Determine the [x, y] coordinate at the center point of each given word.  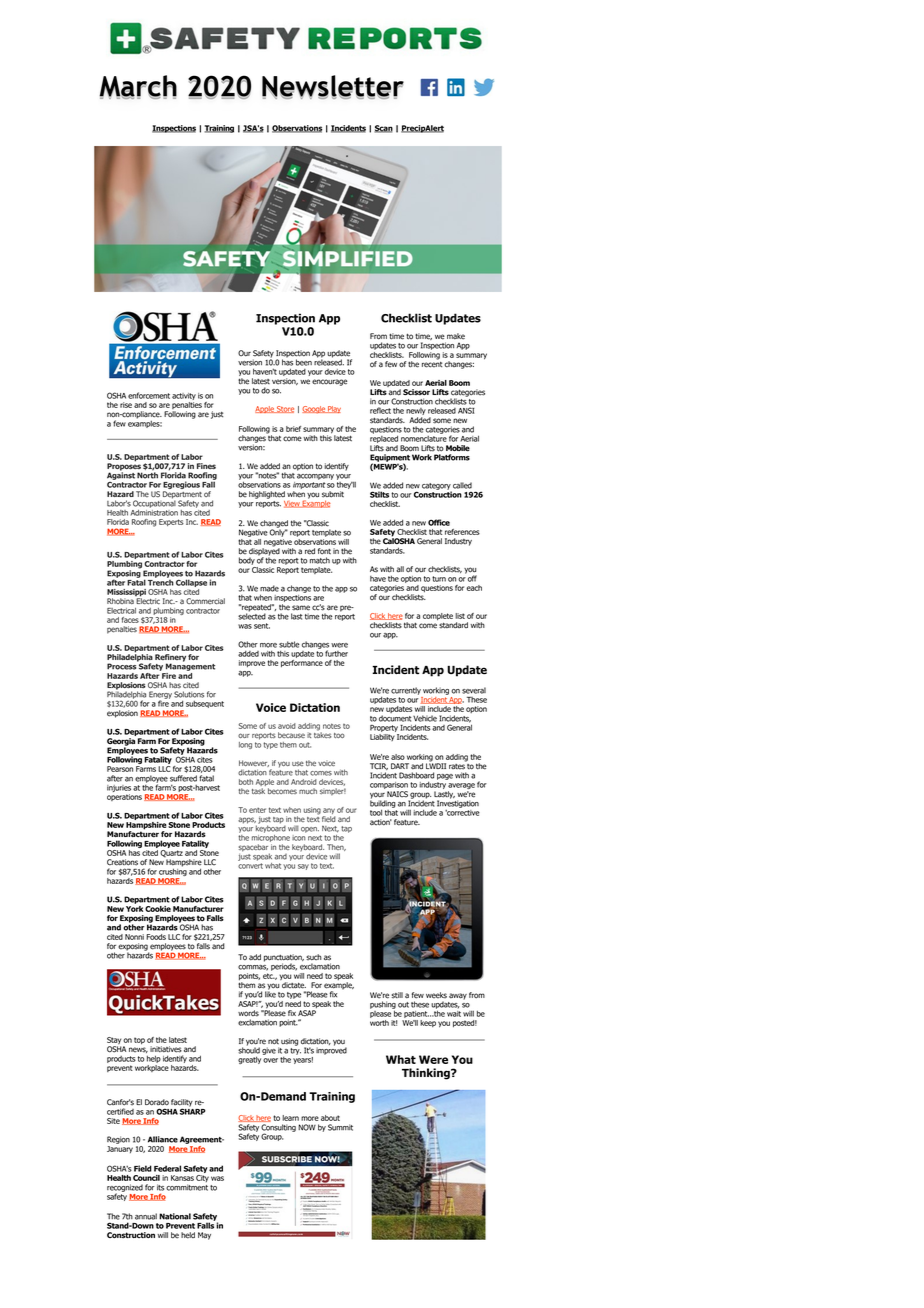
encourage [329, 382]
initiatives [166, 1049]
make [456, 336]
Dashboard [416, 775]
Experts [171, 522]
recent [432, 363]
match [320, 560]
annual [146, 1216]
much [308, 791]
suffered [183, 778]
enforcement [149, 395]
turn [439, 579]
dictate [294, 985]
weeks [436, 995]
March [138, 87]
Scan [383, 129]
